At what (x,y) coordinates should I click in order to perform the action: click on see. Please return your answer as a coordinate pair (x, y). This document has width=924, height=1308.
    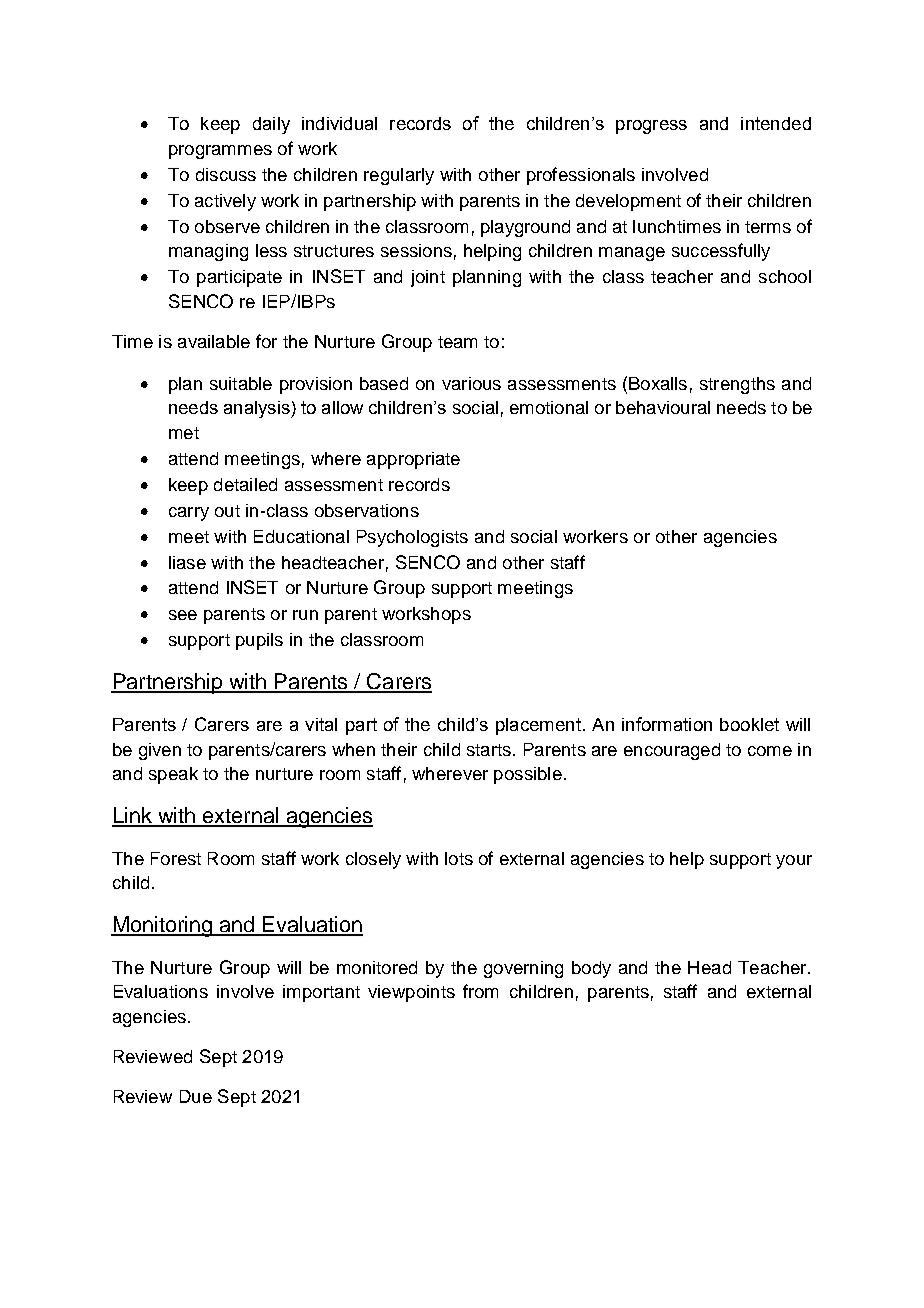
    Looking at the image, I should click on (183, 615).
